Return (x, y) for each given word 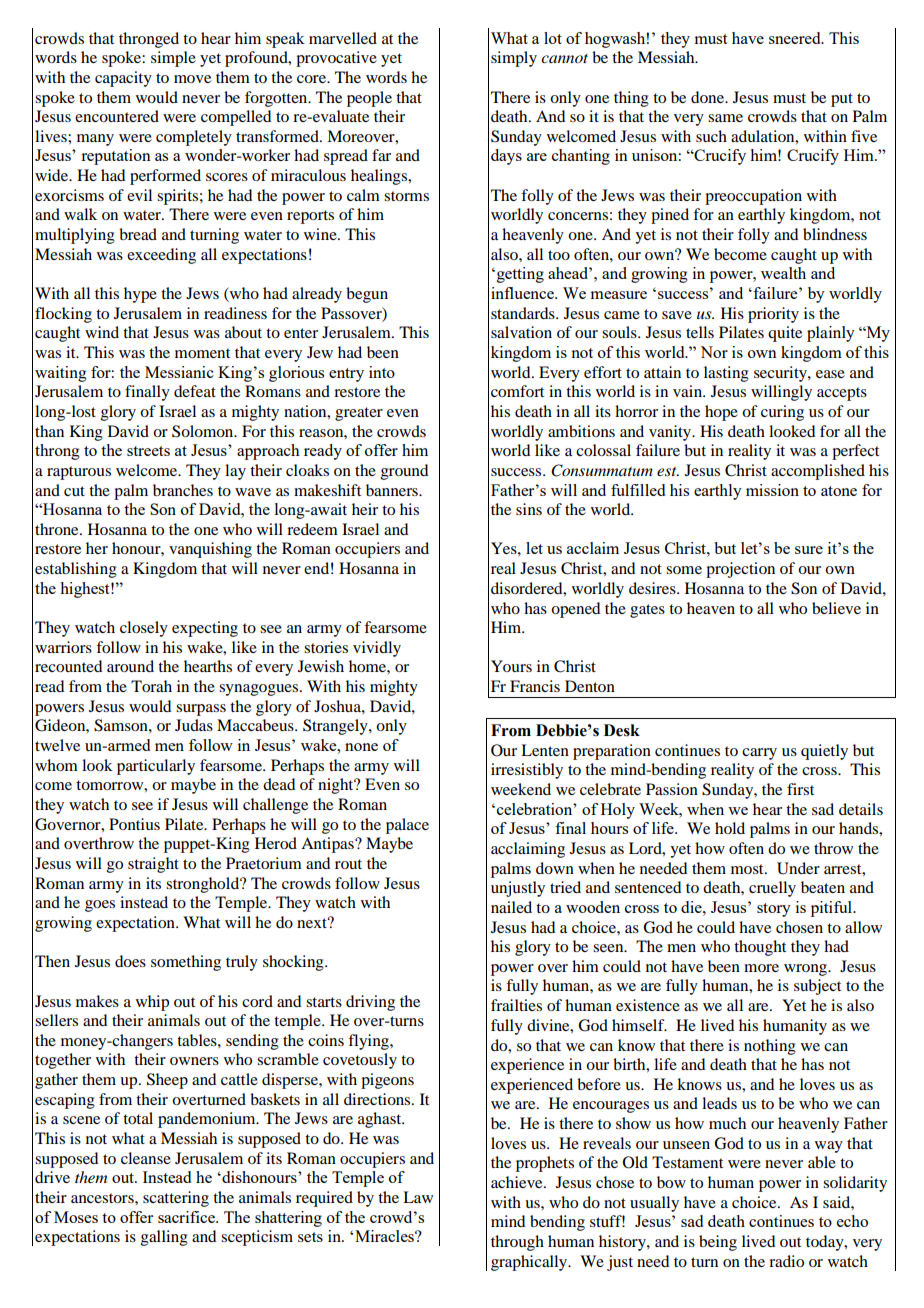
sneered (796, 38)
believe (836, 608)
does (130, 961)
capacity (123, 79)
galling (164, 1238)
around (130, 666)
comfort (517, 391)
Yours (511, 666)
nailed (511, 907)
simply (514, 59)
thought (760, 948)
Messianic (179, 372)
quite (785, 334)
